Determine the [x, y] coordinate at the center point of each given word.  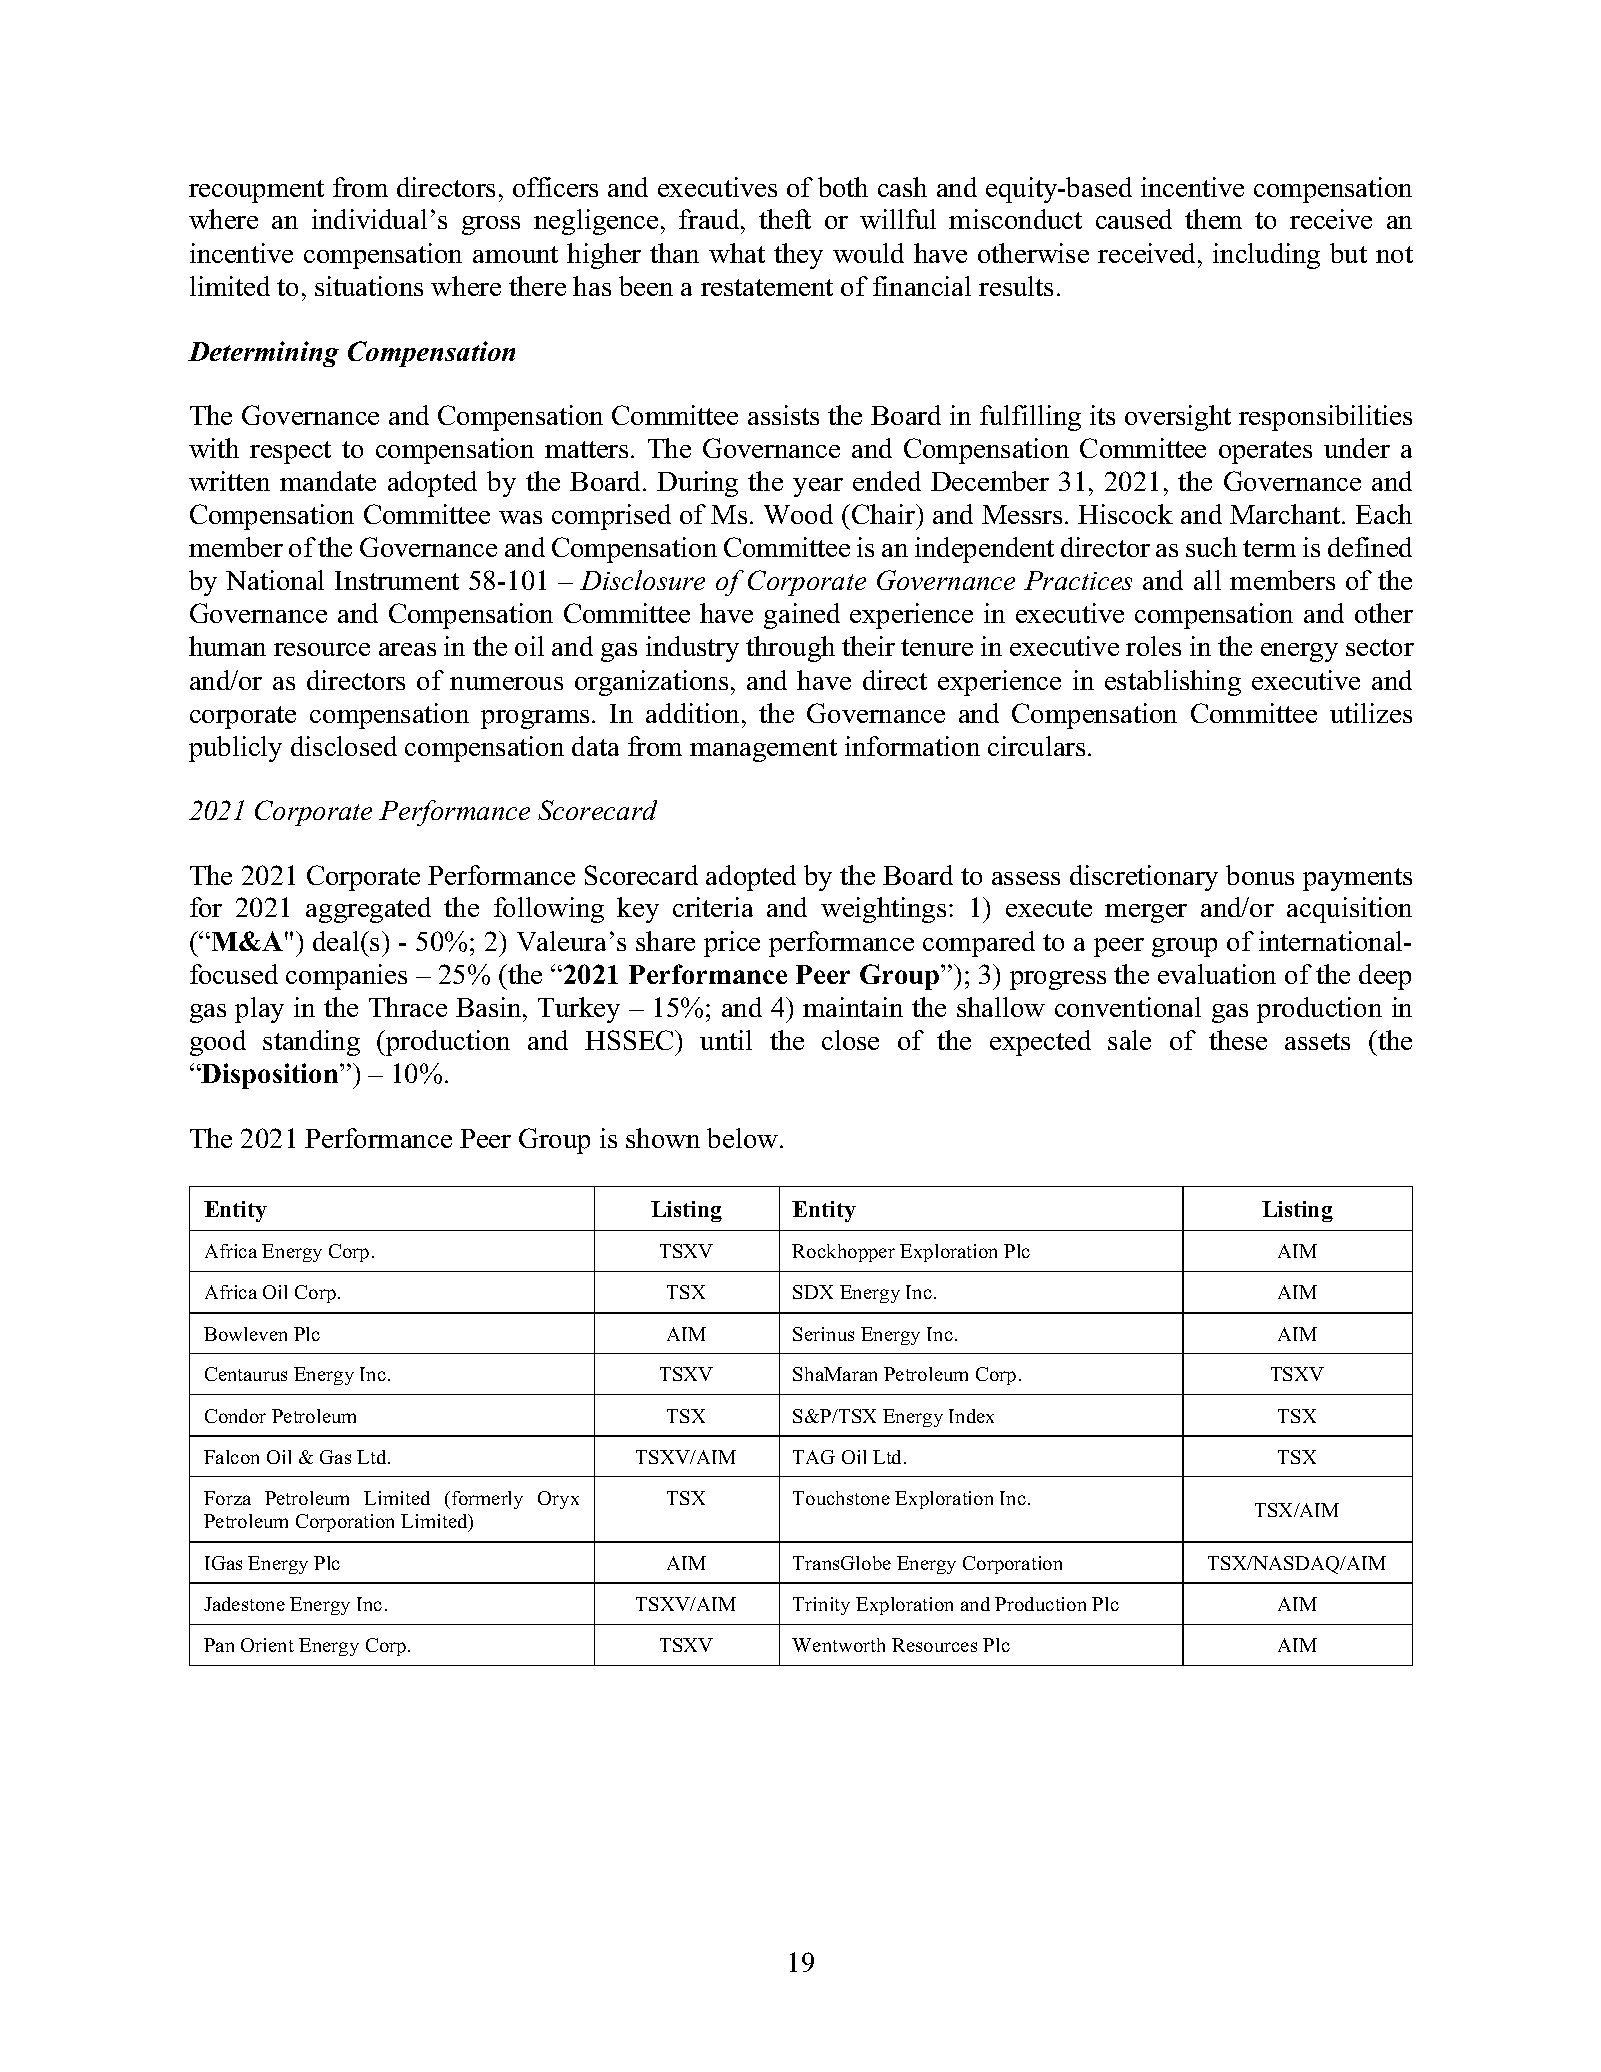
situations [369, 286]
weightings [883, 910]
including [1266, 256]
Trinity [821, 1606]
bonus [1260, 875]
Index [971, 1416]
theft [785, 219]
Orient [267, 1645]
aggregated [368, 910]
